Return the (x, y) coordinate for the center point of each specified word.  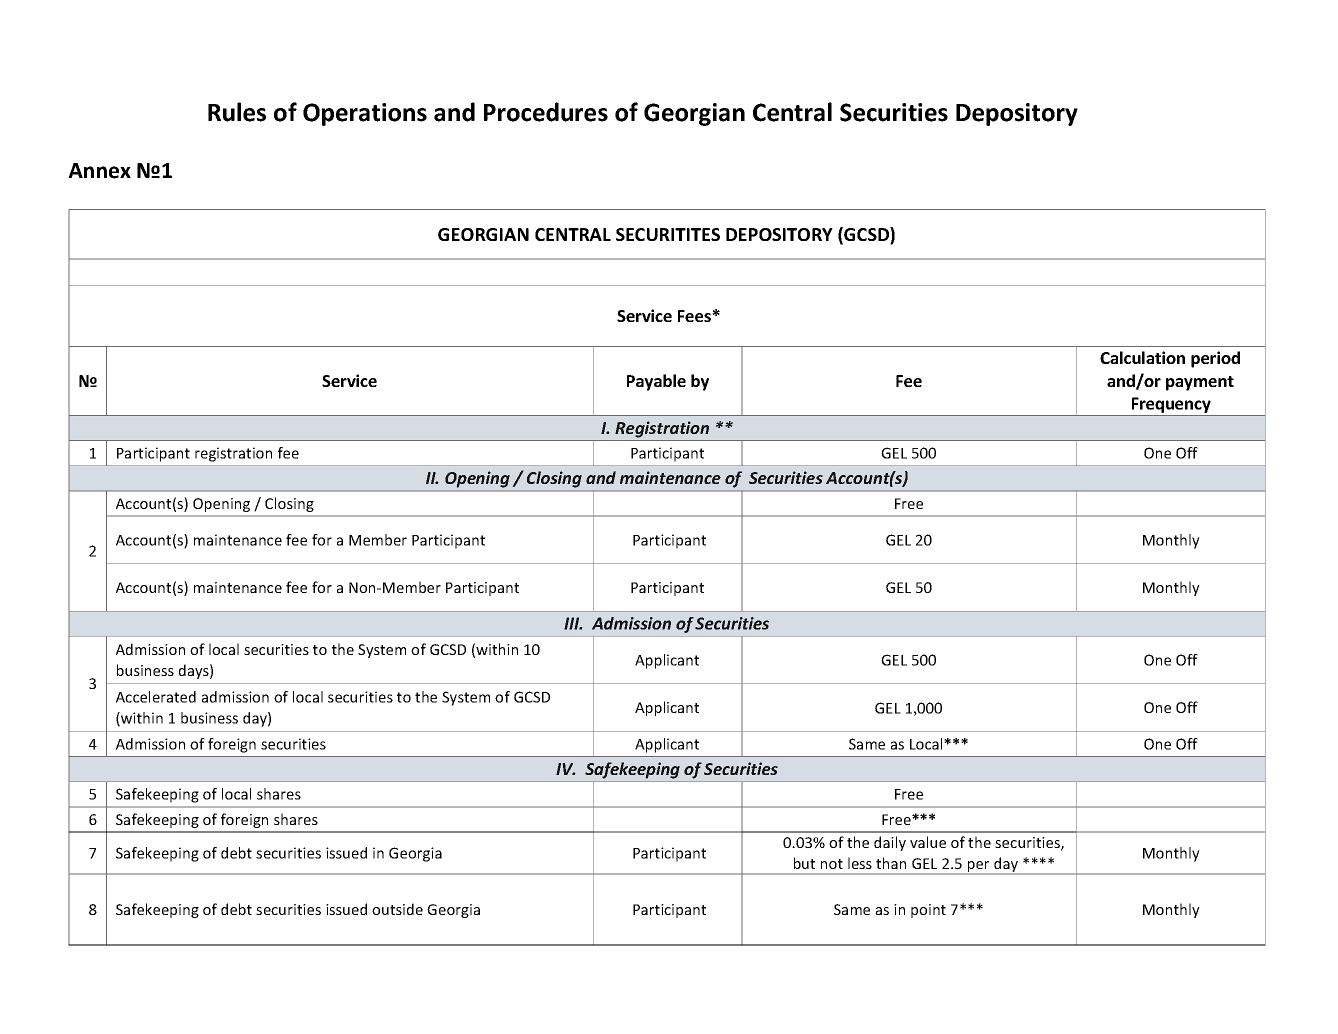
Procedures (546, 112)
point (928, 911)
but (804, 863)
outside (397, 909)
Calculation (1142, 357)
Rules (237, 112)
